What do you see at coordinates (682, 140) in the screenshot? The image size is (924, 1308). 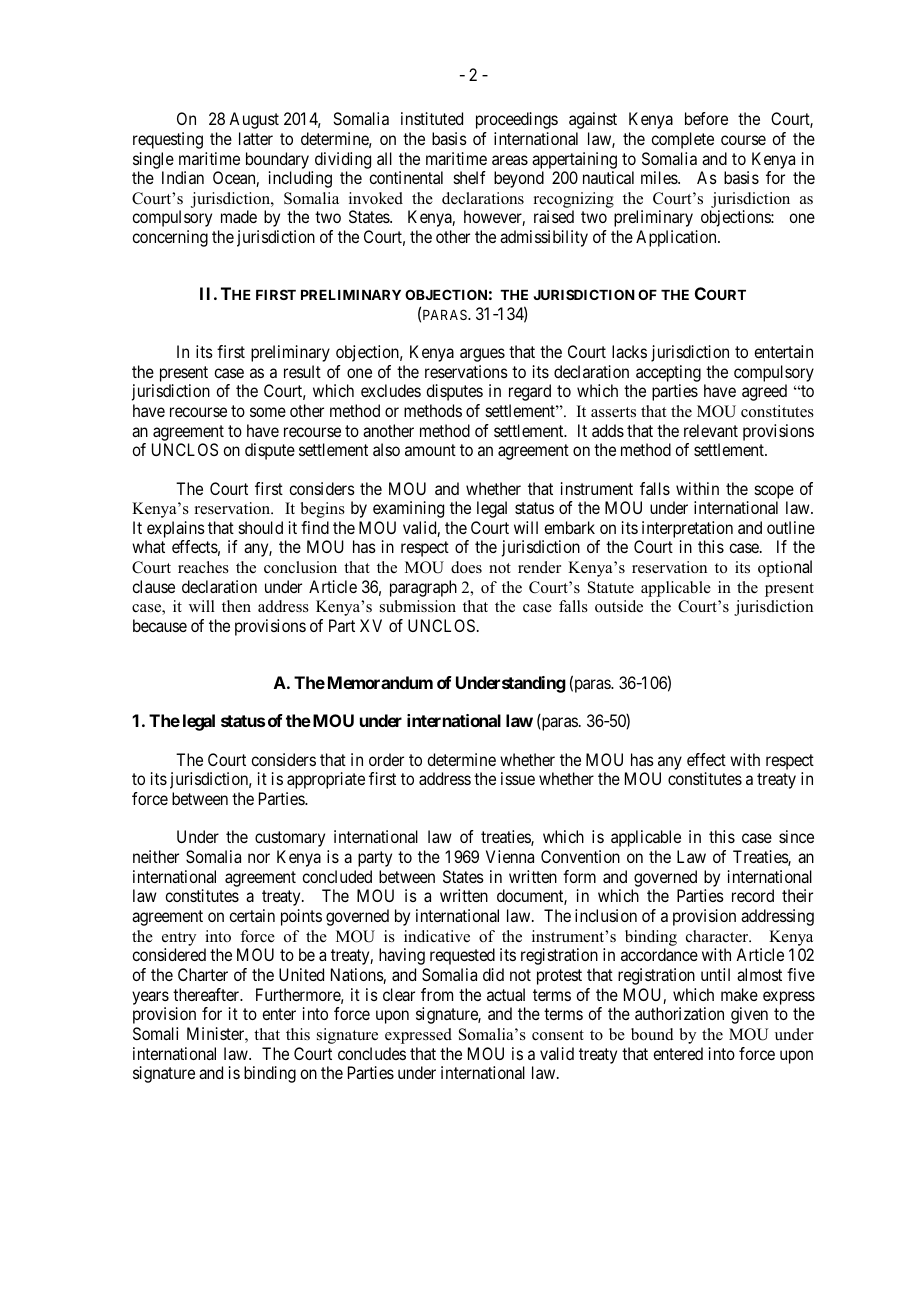 I see `complete` at bounding box center [682, 140].
